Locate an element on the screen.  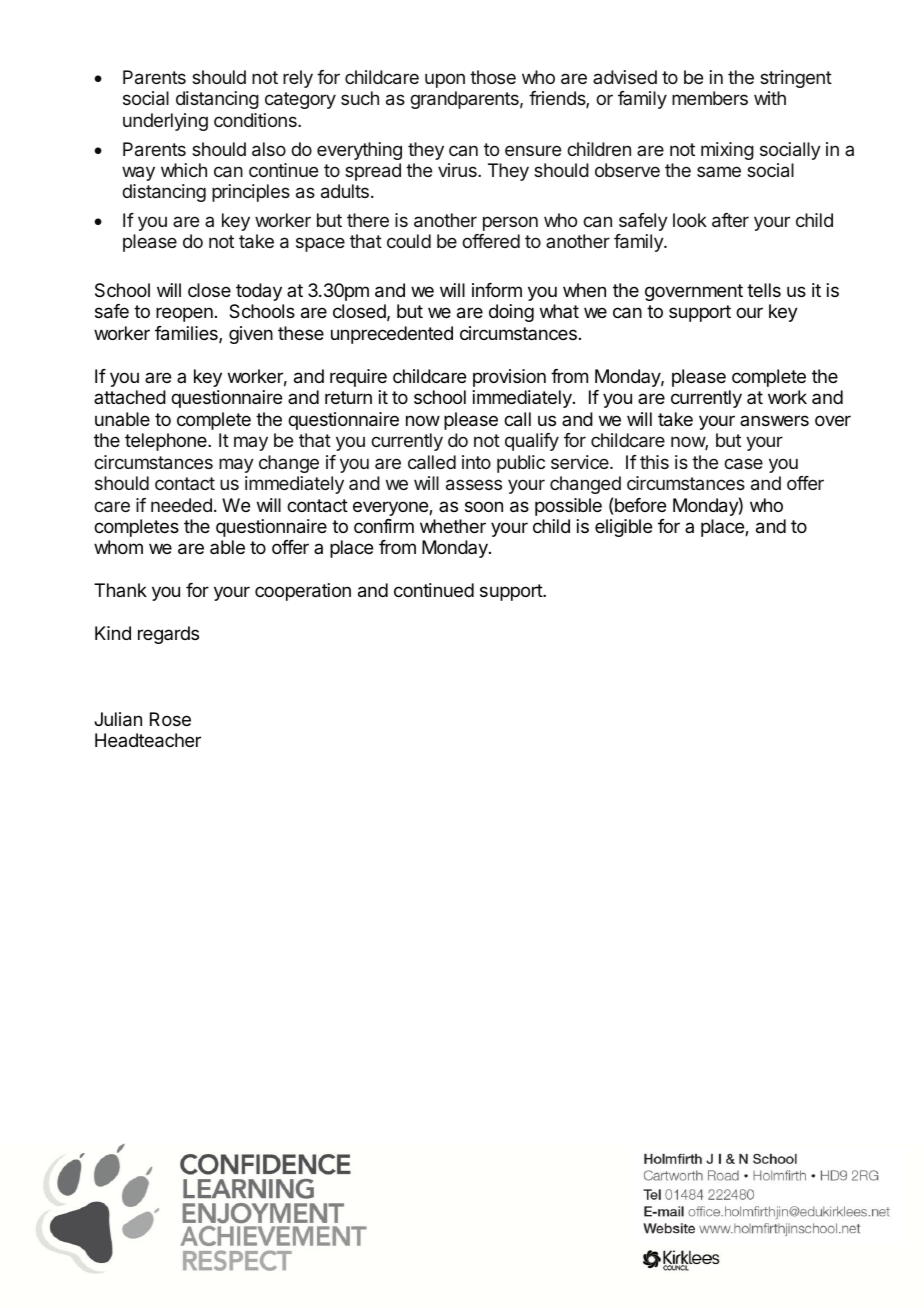
cooperation is located at coordinates (303, 592).
